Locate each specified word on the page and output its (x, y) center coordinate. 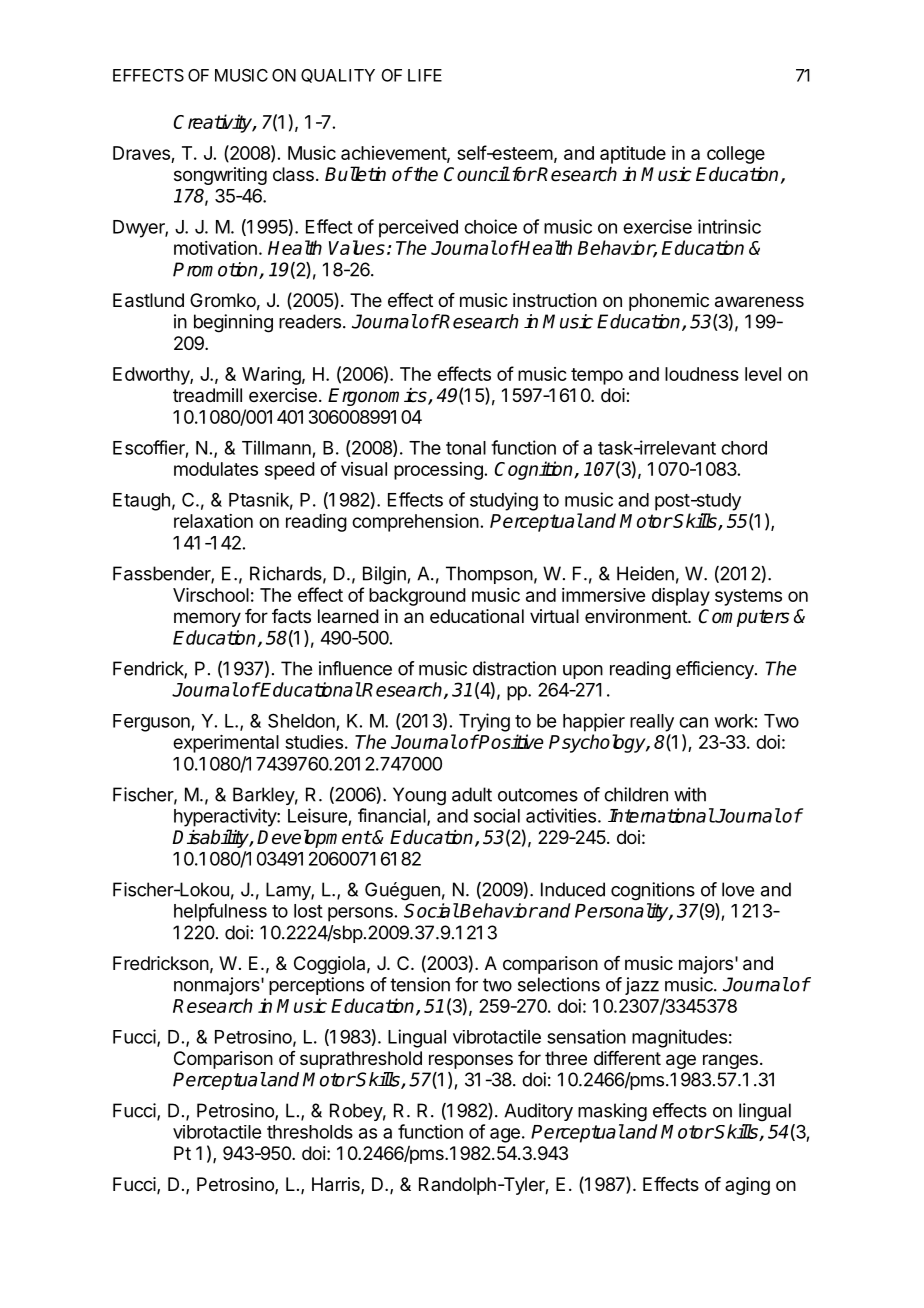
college (736, 155)
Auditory (538, 1112)
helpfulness (220, 912)
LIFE (425, 75)
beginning (233, 323)
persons (360, 914)
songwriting (220, 176)
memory (207, 619)
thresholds (310, 1132)
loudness (702, 374)
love (738, 889)
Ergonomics (378, 397)
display (681, 597)
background (417, 597)
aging (747, 1186)
